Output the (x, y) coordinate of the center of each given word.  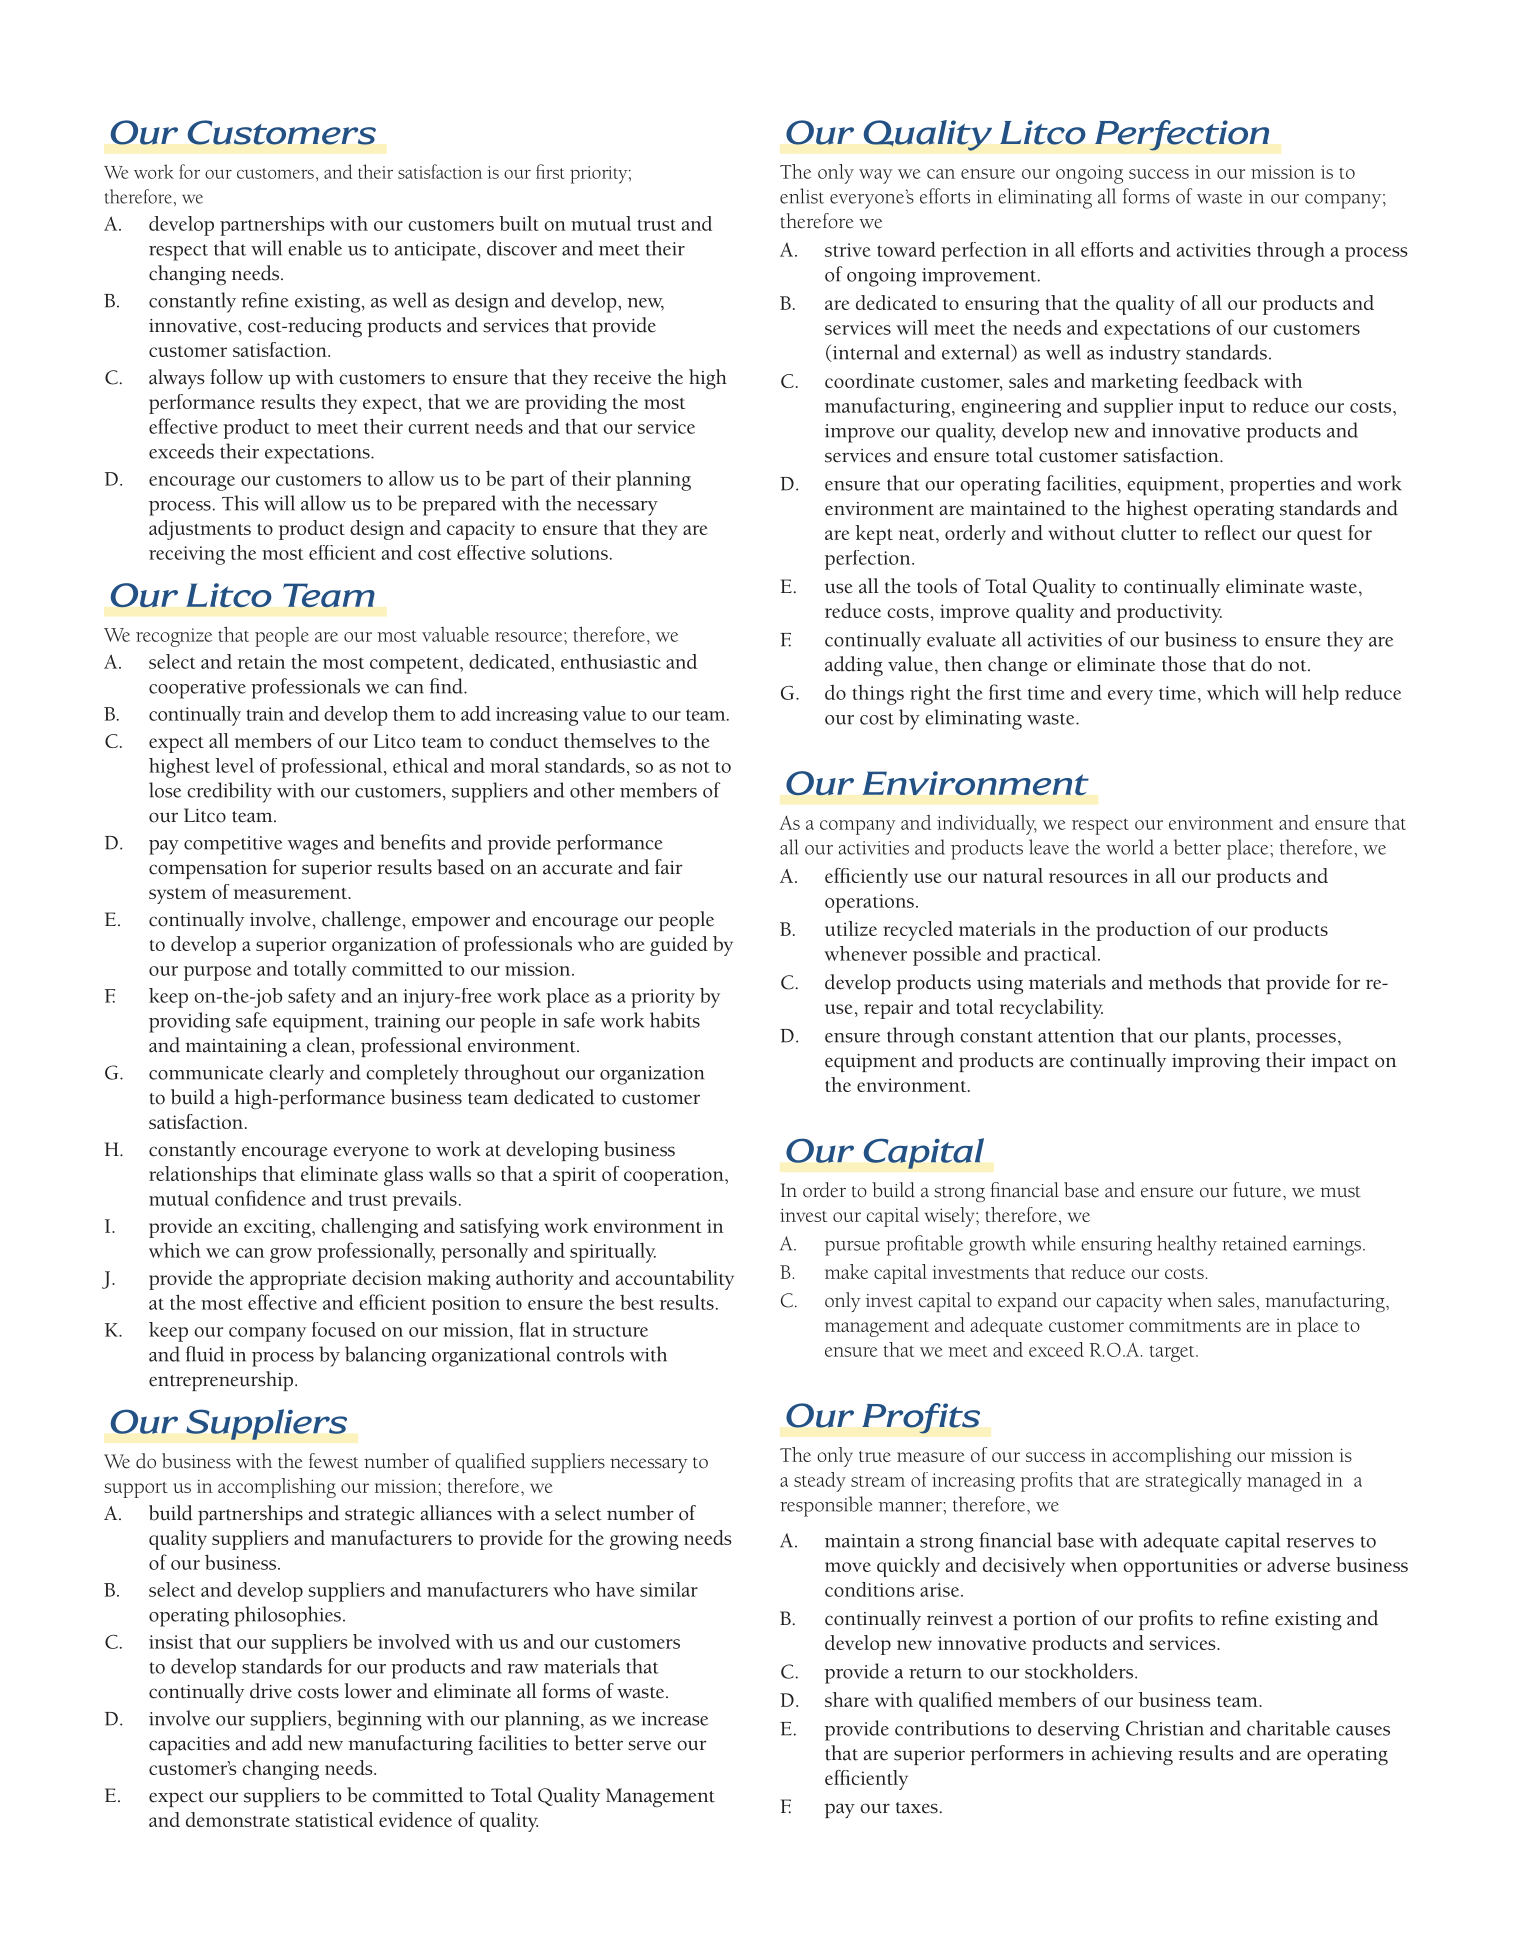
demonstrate (238, 1819)
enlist (802, 196)
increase (674, 1719)
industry (1145, 354)
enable (315, 248)
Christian (1165, 1728)
